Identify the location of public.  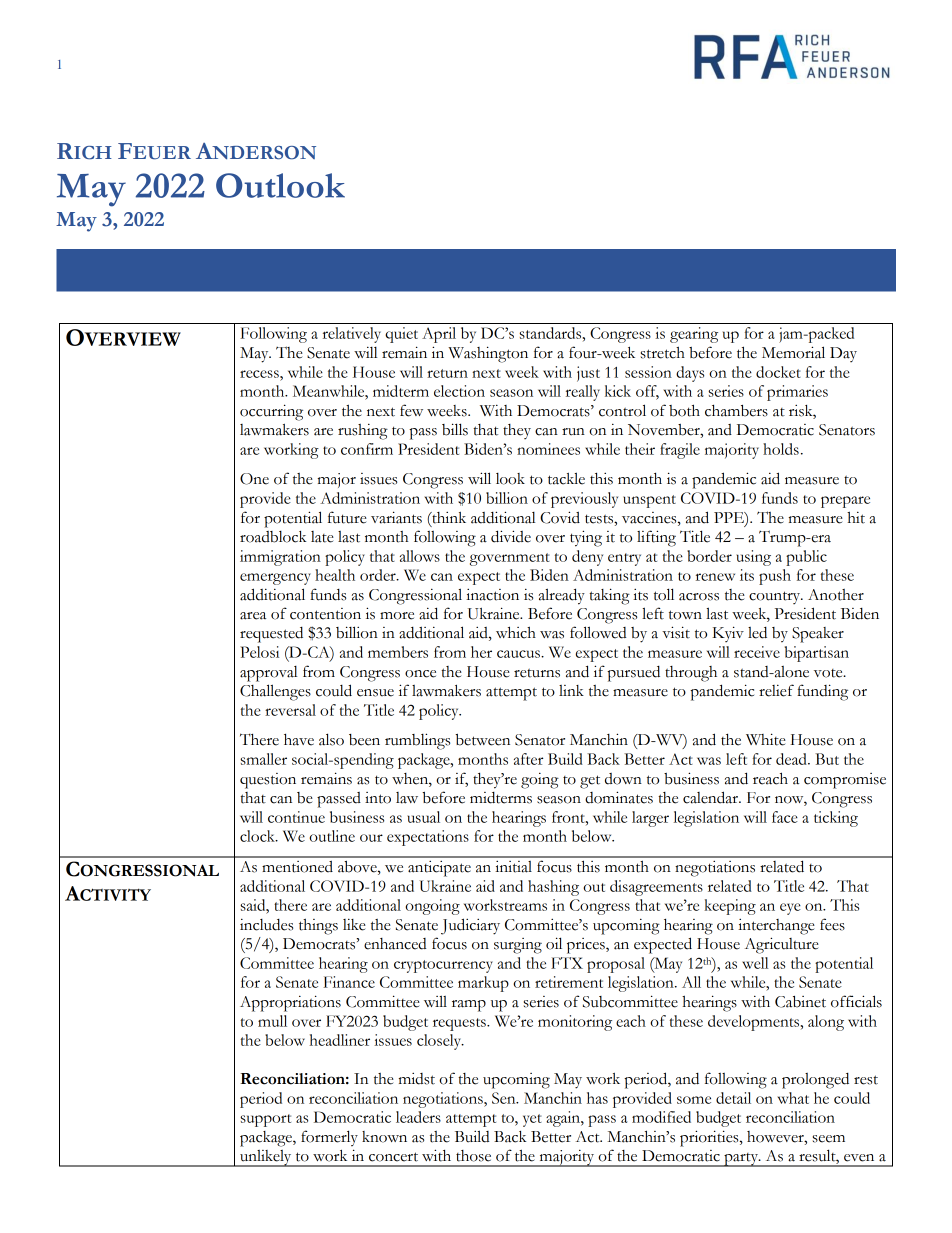
(806, 558).
